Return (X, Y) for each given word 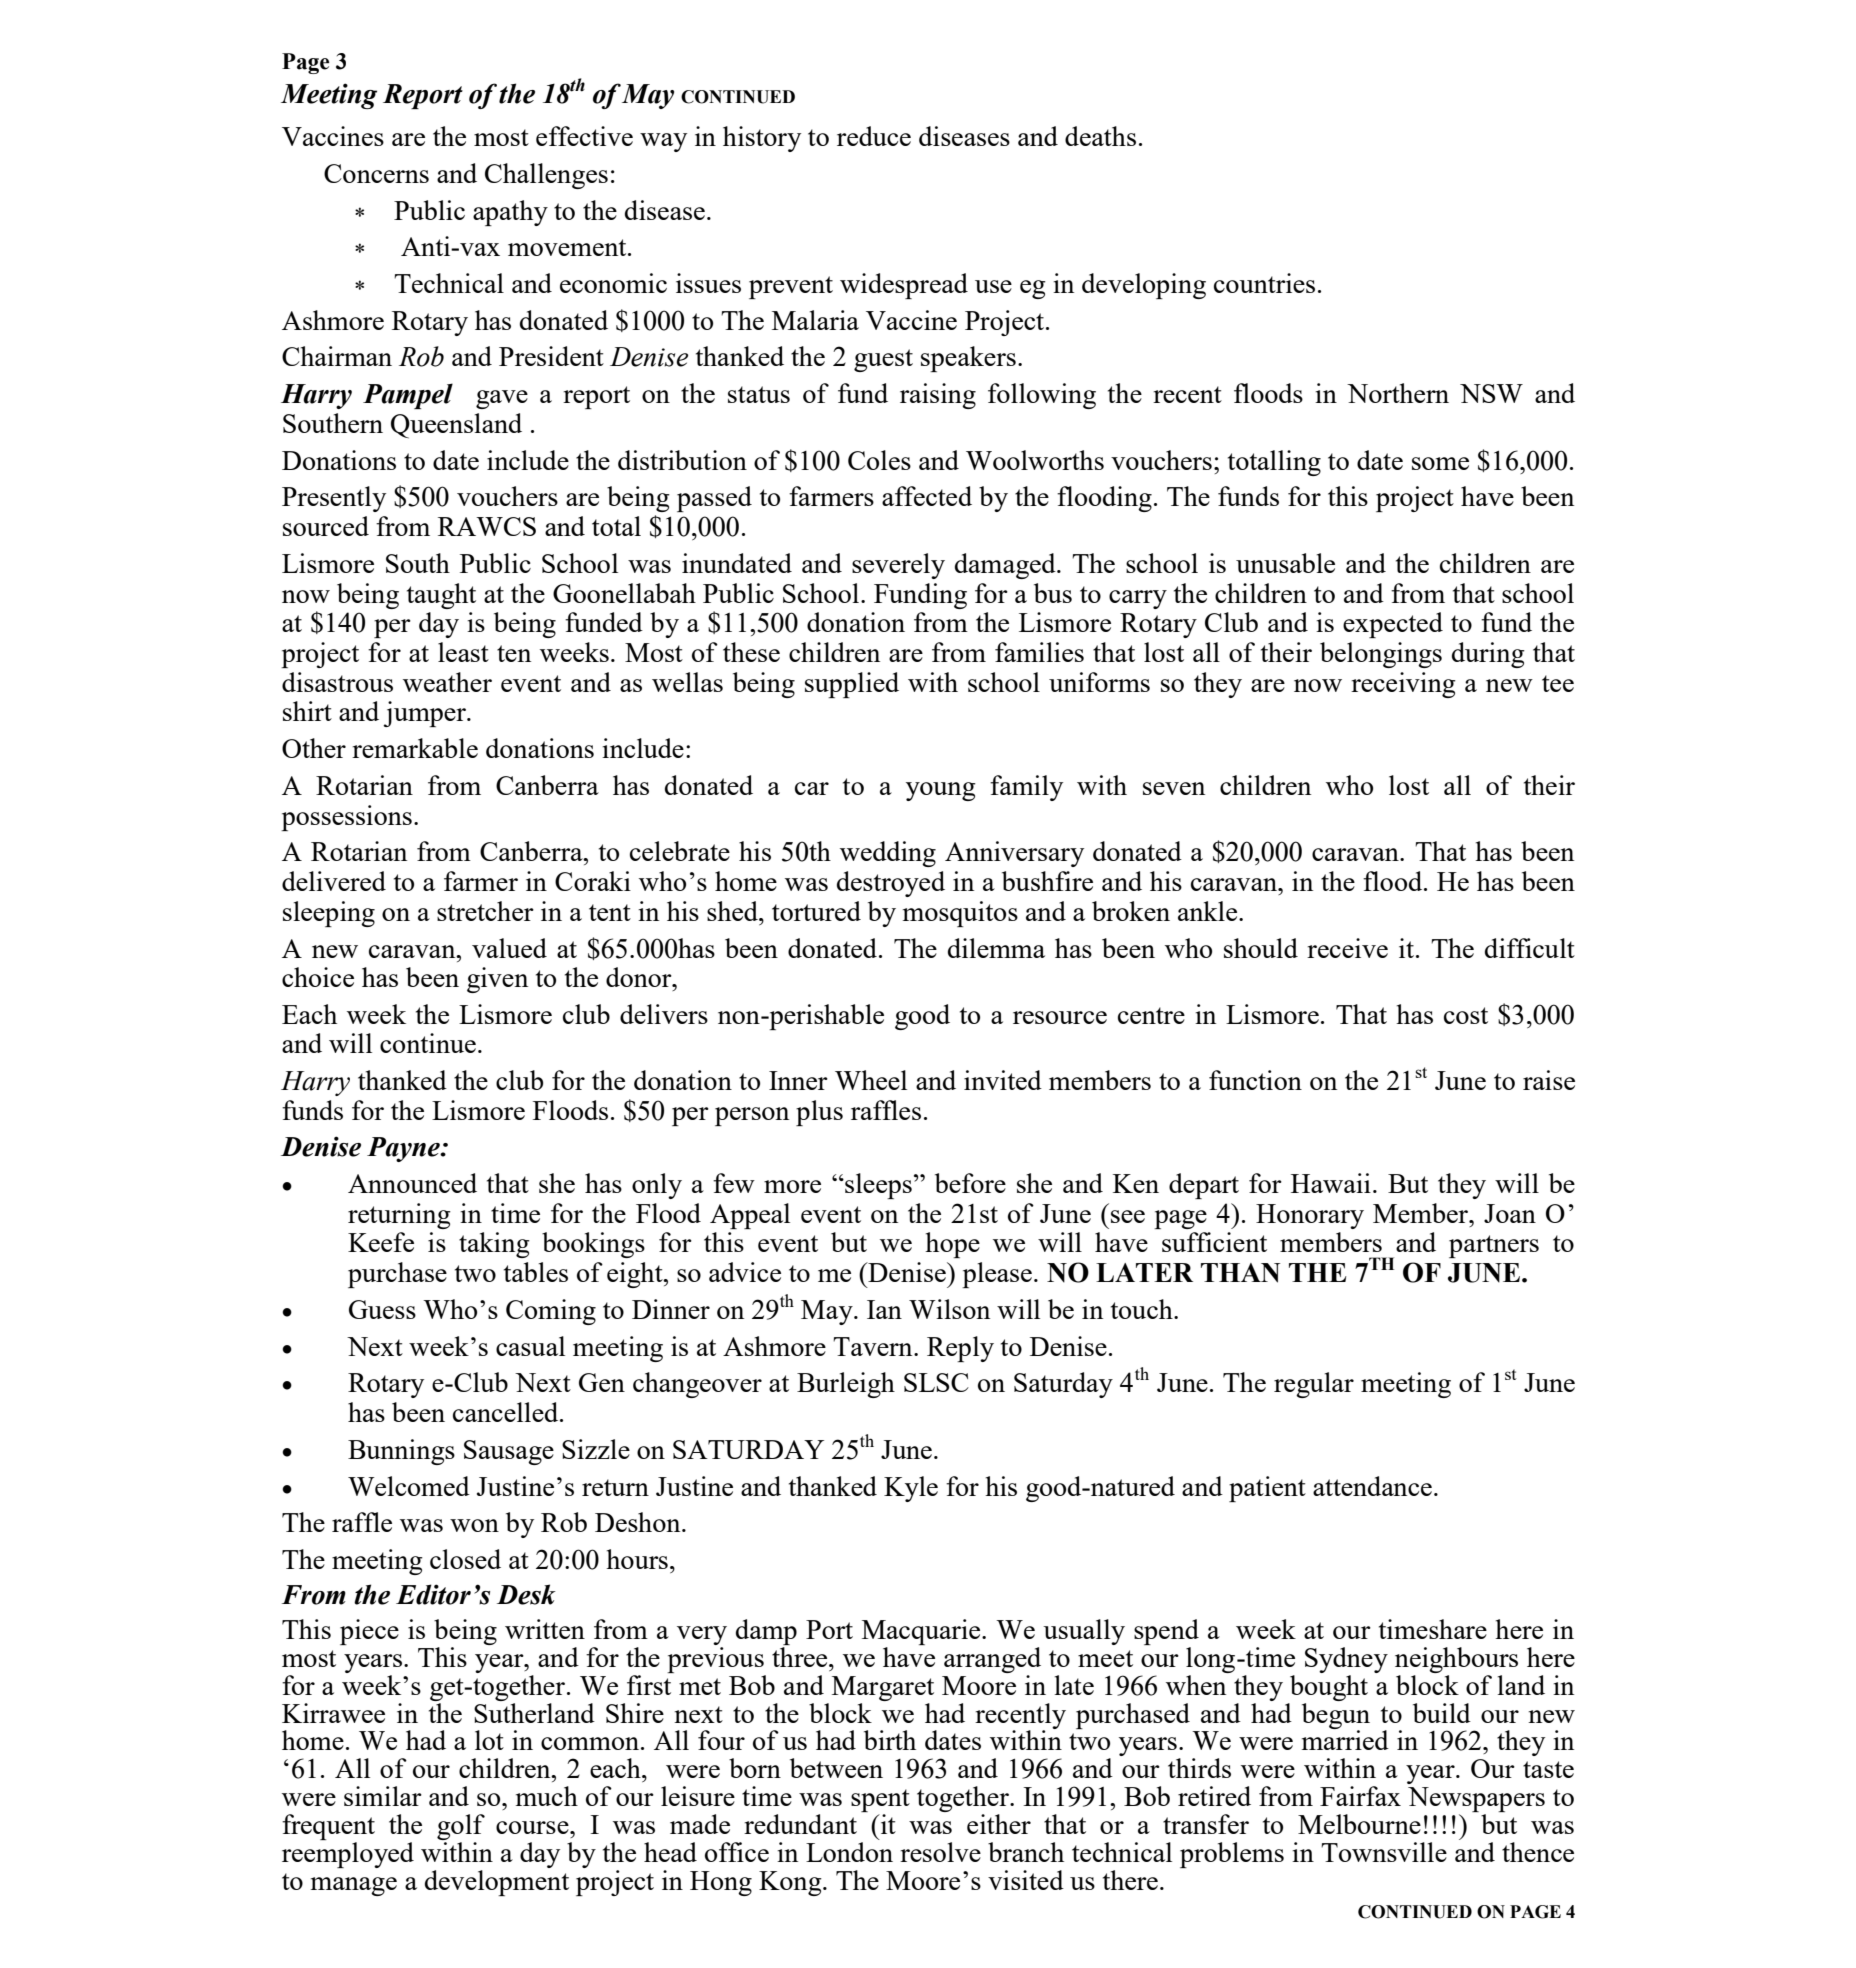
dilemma (996, 948)
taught (441, 596)
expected (1393, 625)
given (497, 980)
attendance (1372, 1486)
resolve (940, 1852)
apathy (510, 213)
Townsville (1384, 1852)
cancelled (507, 1412)
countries (1264, 283)
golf (461, 1828)
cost (1466, 1015)
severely (898, 566)
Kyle (911, 1489)
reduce (874, 136)
